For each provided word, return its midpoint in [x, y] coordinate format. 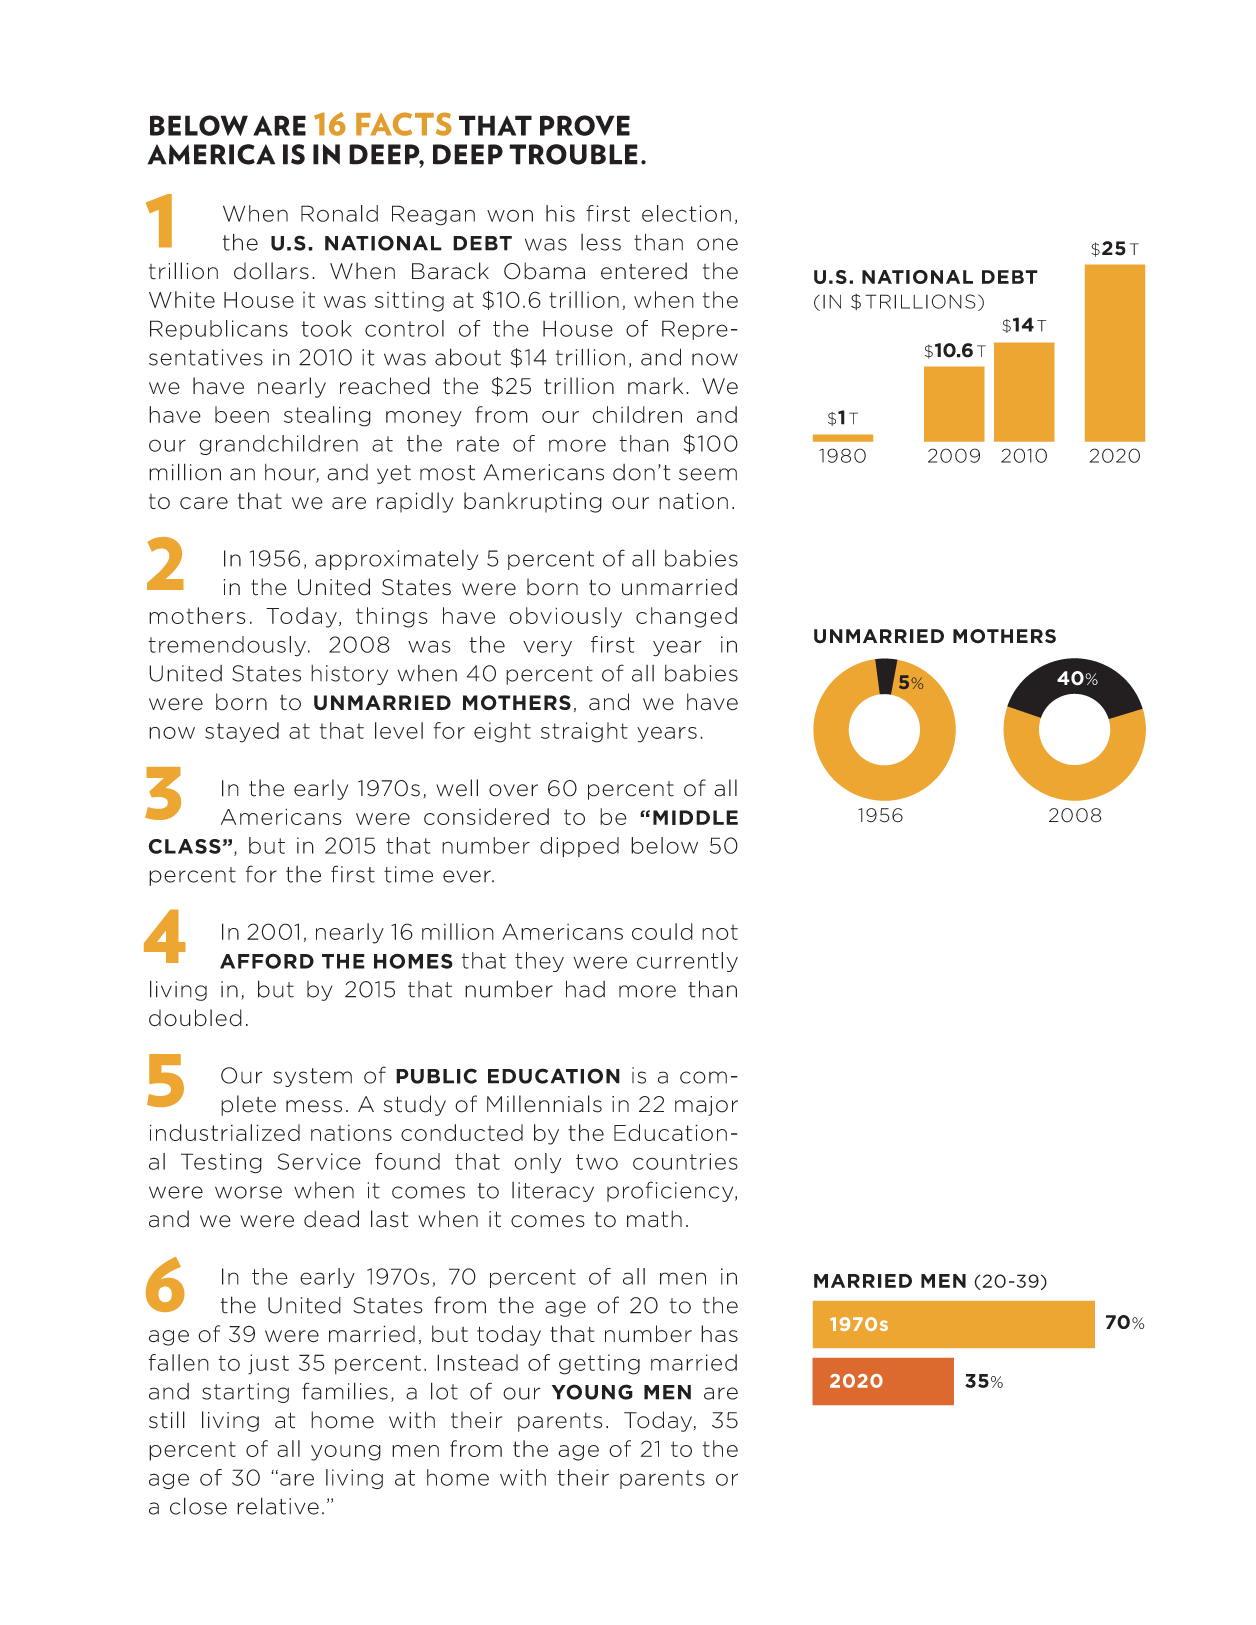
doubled [195, 1018]
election [686, 213]
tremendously [227, 646]
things [392, 617]
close [198, 1506]
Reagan [433, 215]
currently [687, 962]
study [415, 1105]
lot [444, 1391]
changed [686, 617]
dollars [271, 271]
